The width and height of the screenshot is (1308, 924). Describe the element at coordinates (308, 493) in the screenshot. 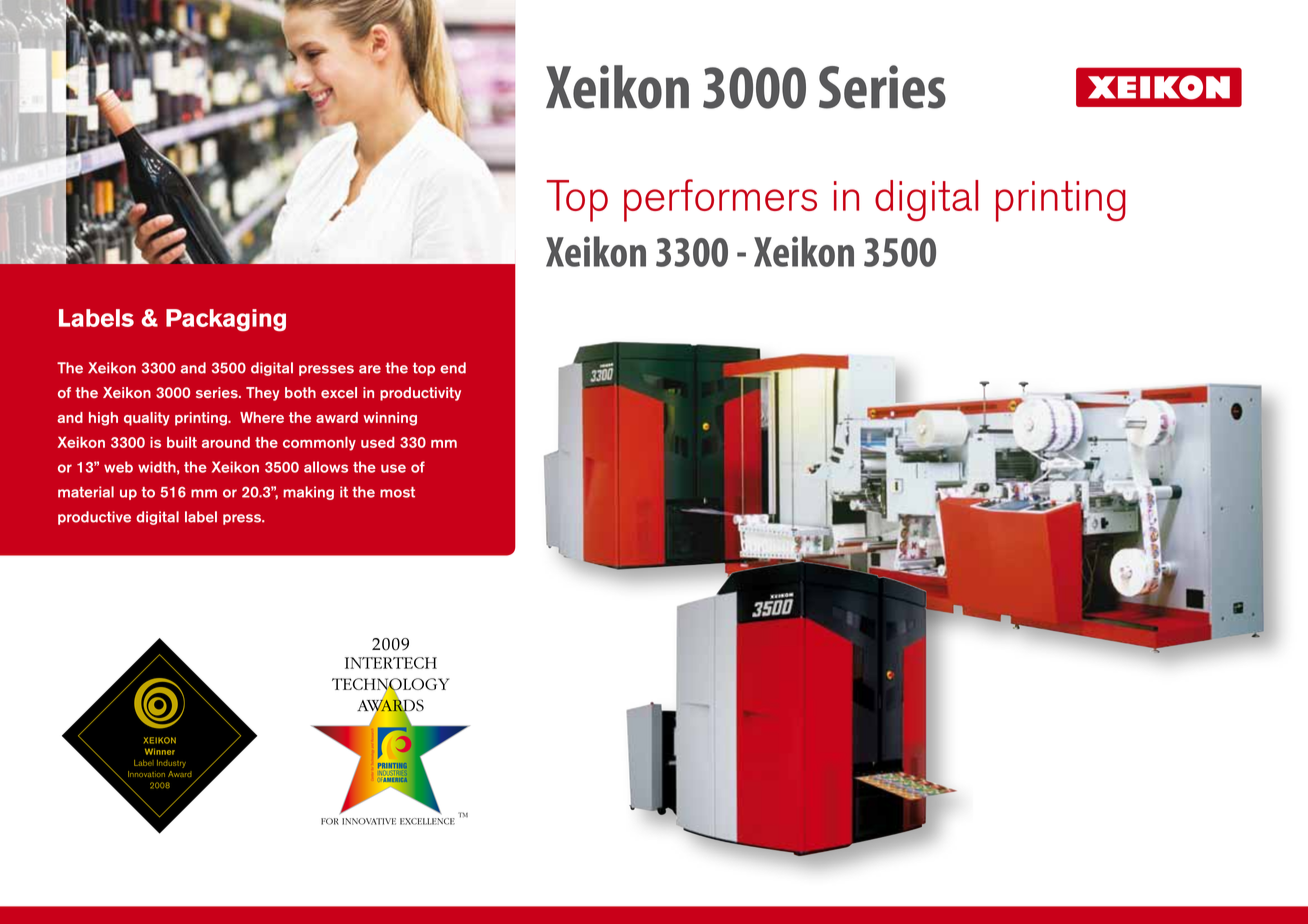

I see `making` at that location.
